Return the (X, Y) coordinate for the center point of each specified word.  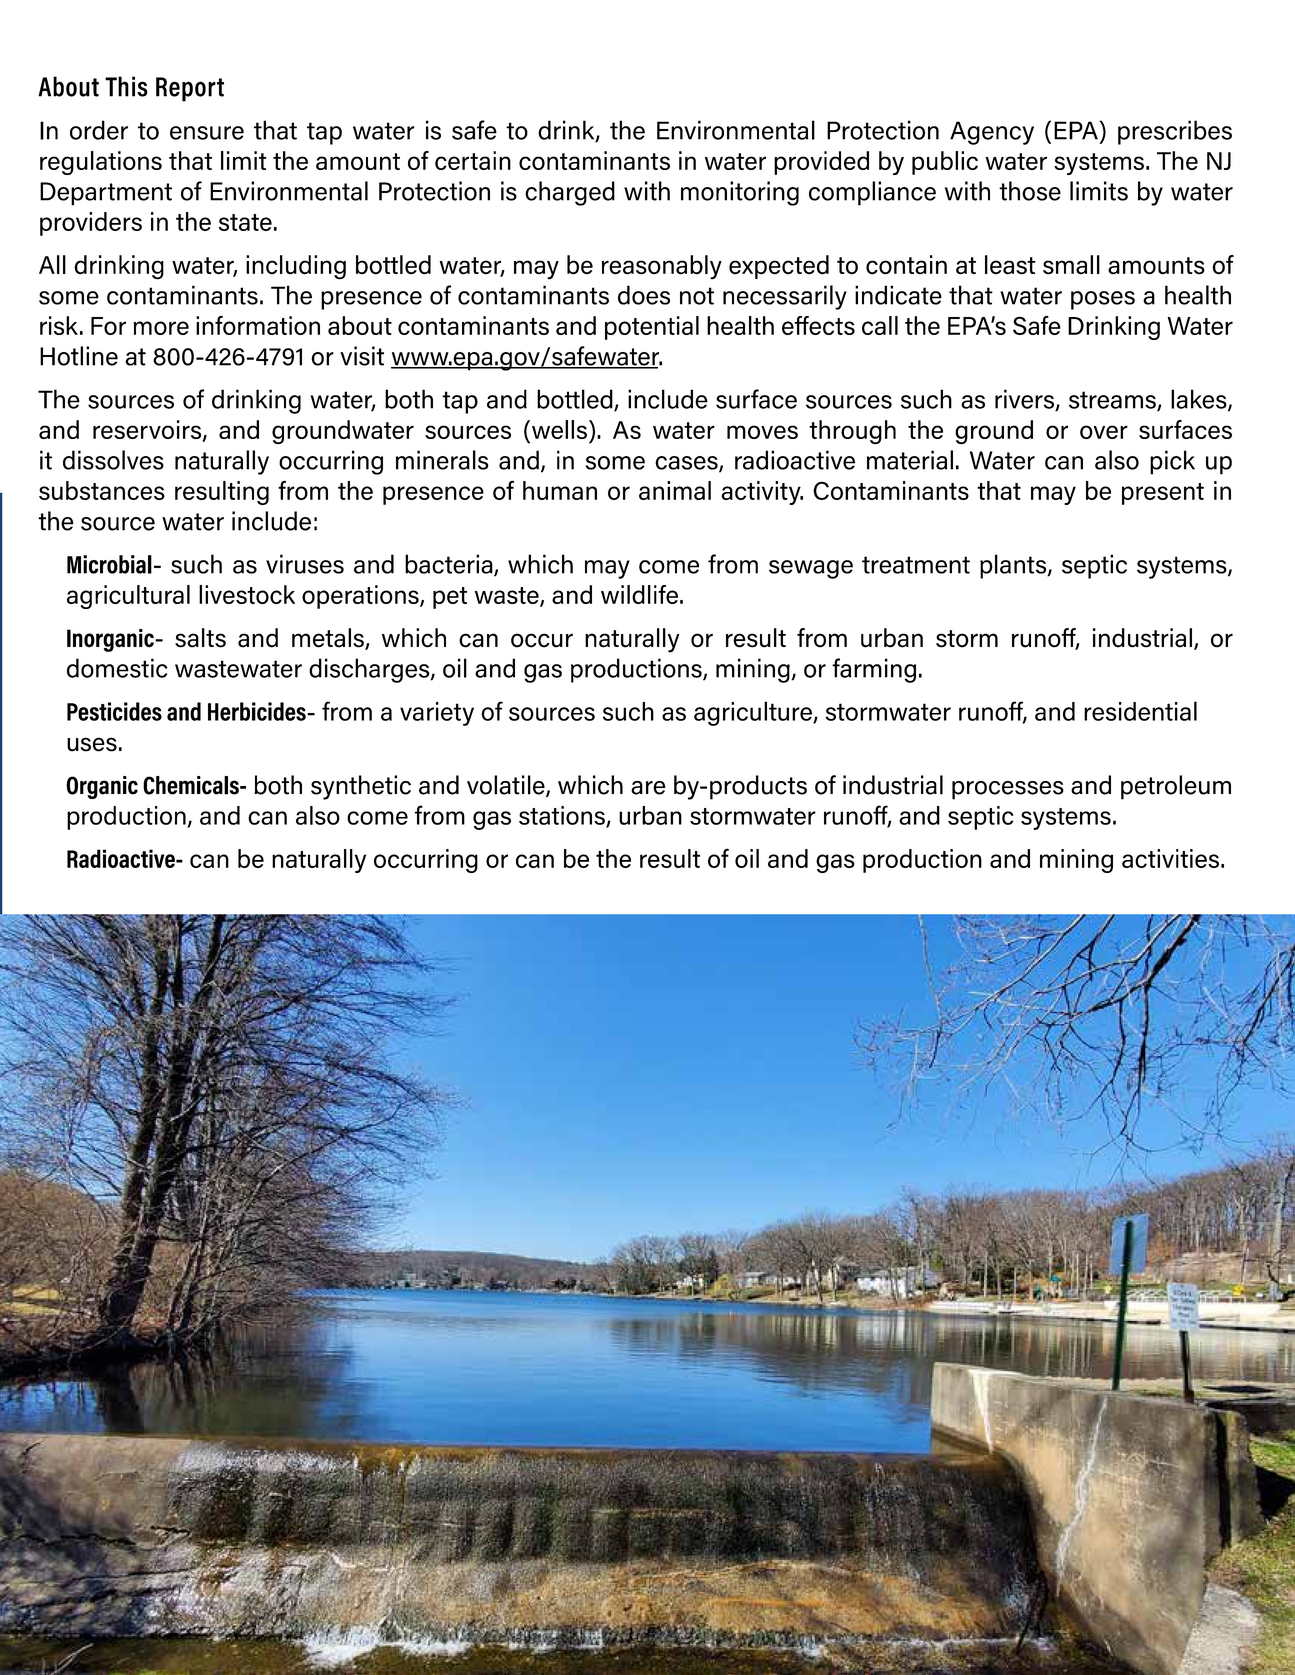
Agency (992, 133)
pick (1172, 462)
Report (190, 89)
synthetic (361, 787)
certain (473, 160)
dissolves (113, 460)
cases (687, 464)
